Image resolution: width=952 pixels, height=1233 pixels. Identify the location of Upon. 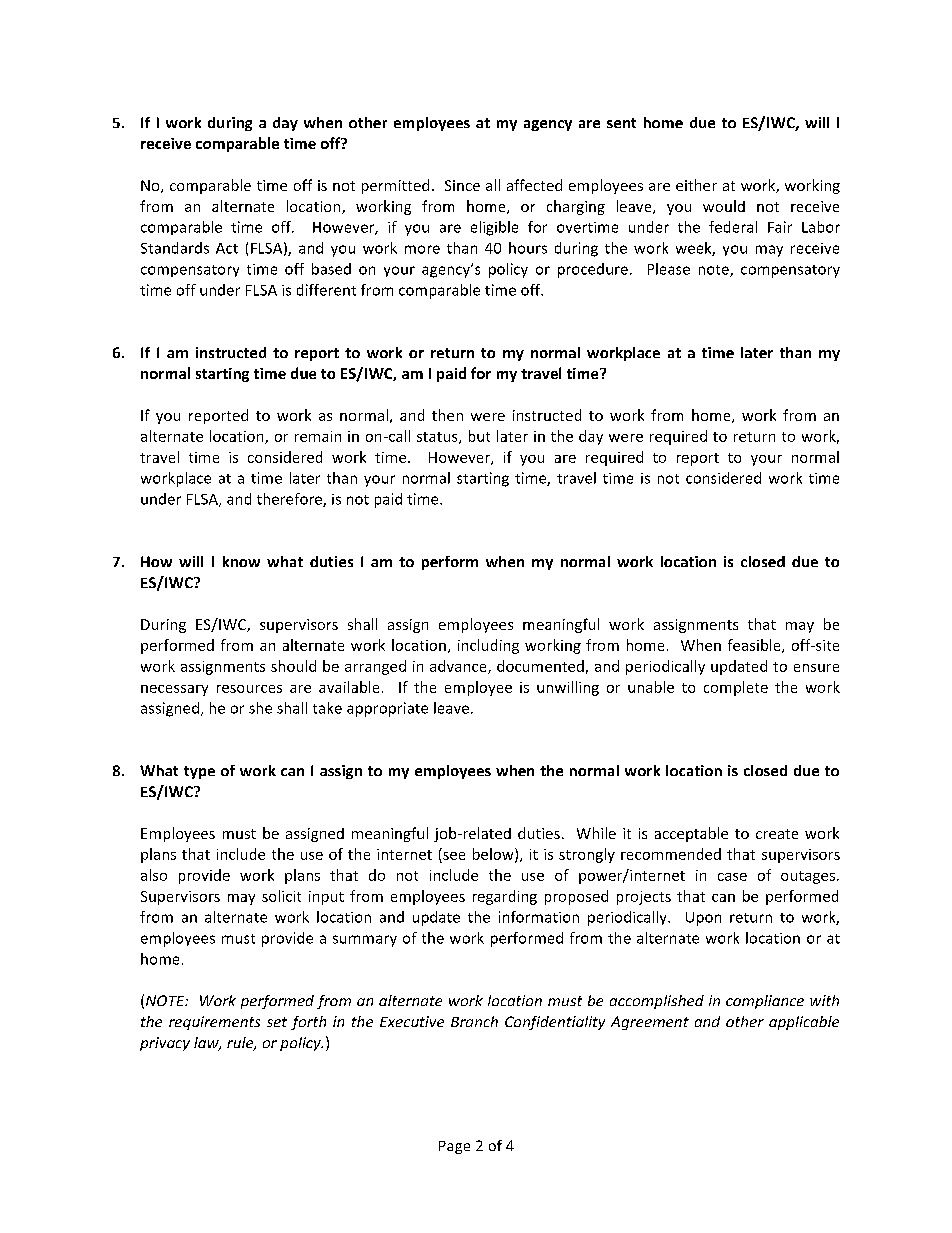
(703, 919).
